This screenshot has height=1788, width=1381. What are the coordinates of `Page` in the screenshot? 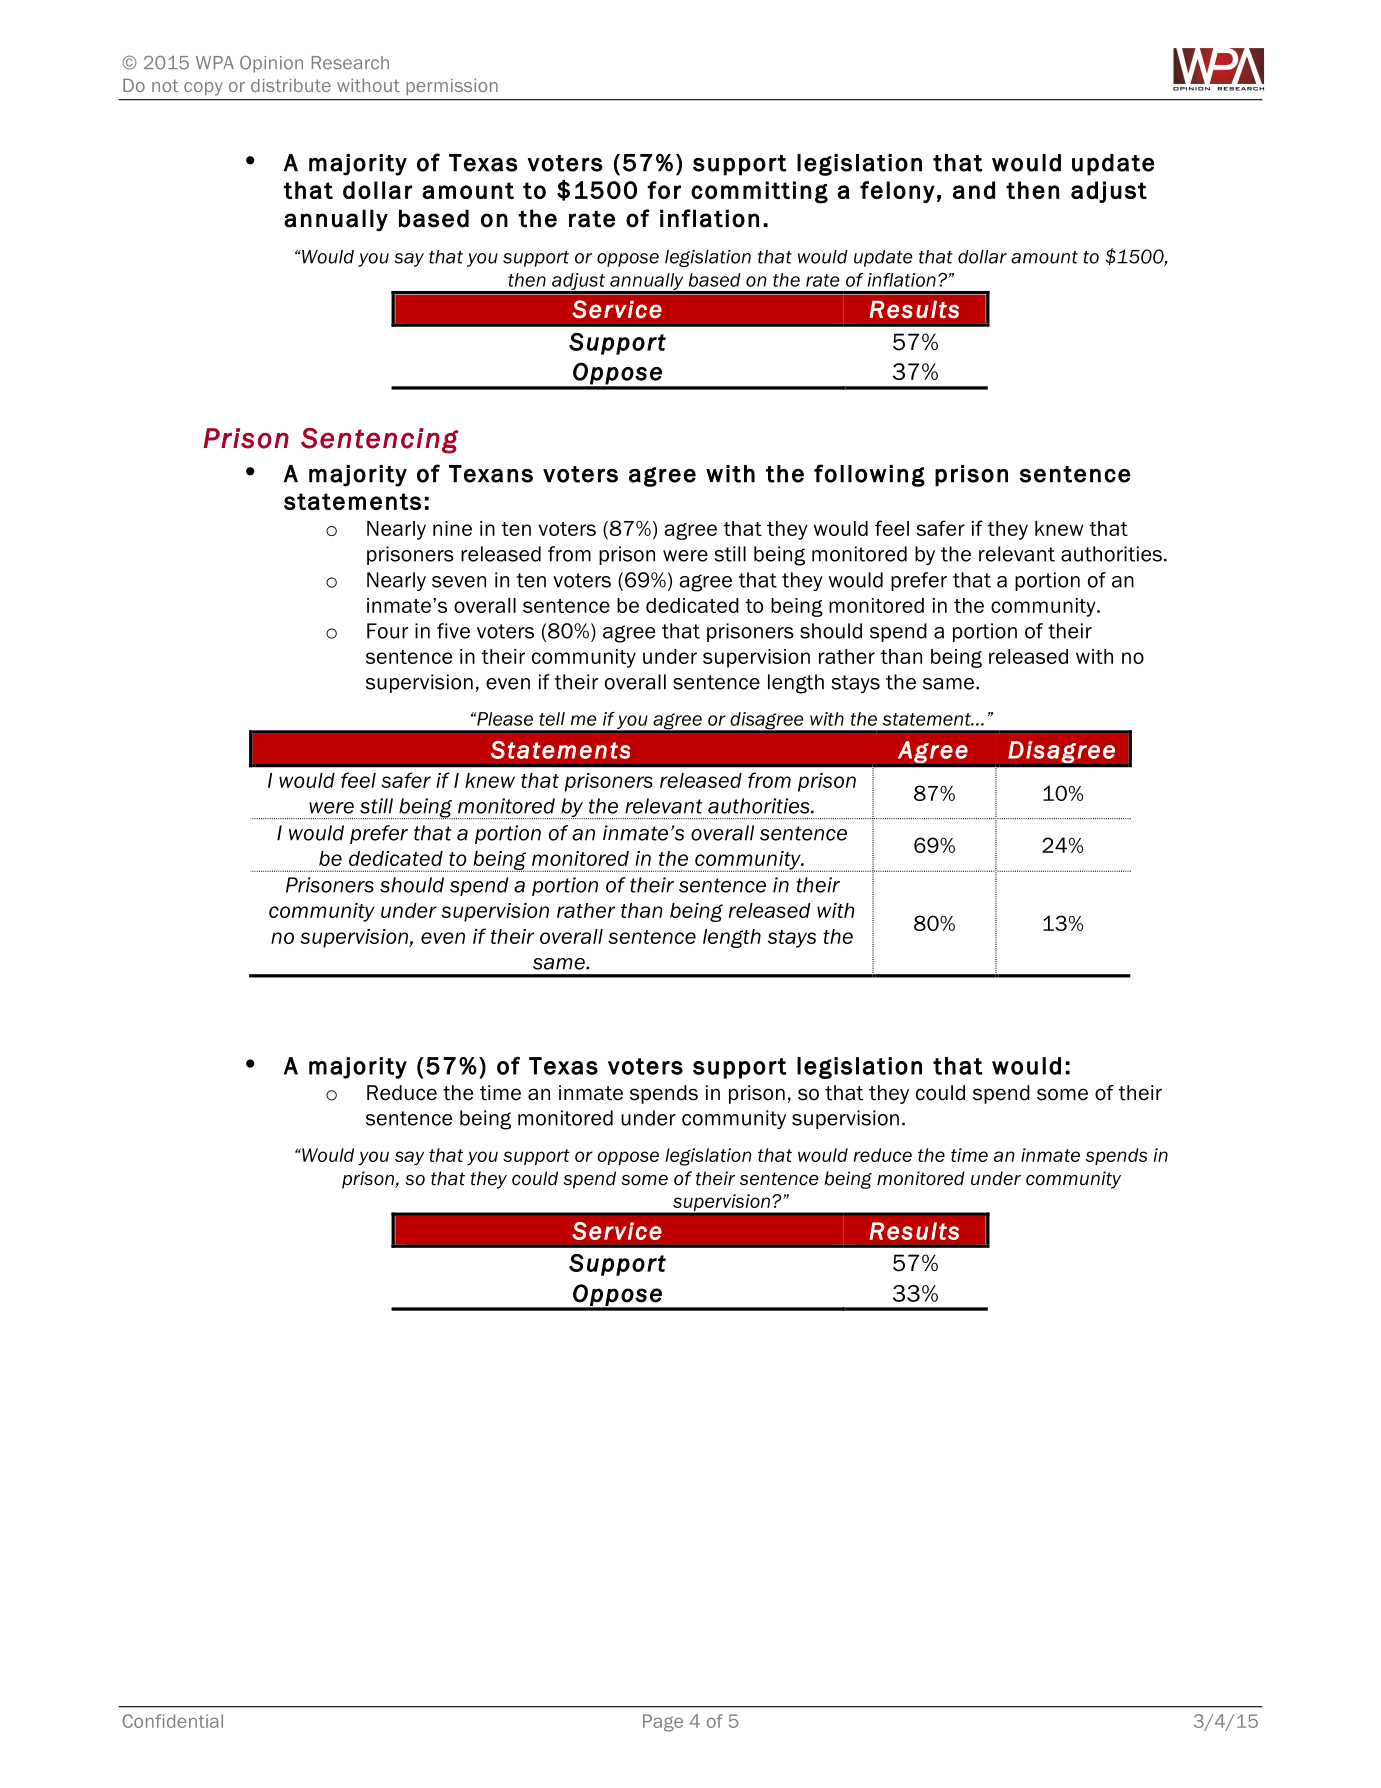 It's located at (663, 1723).
